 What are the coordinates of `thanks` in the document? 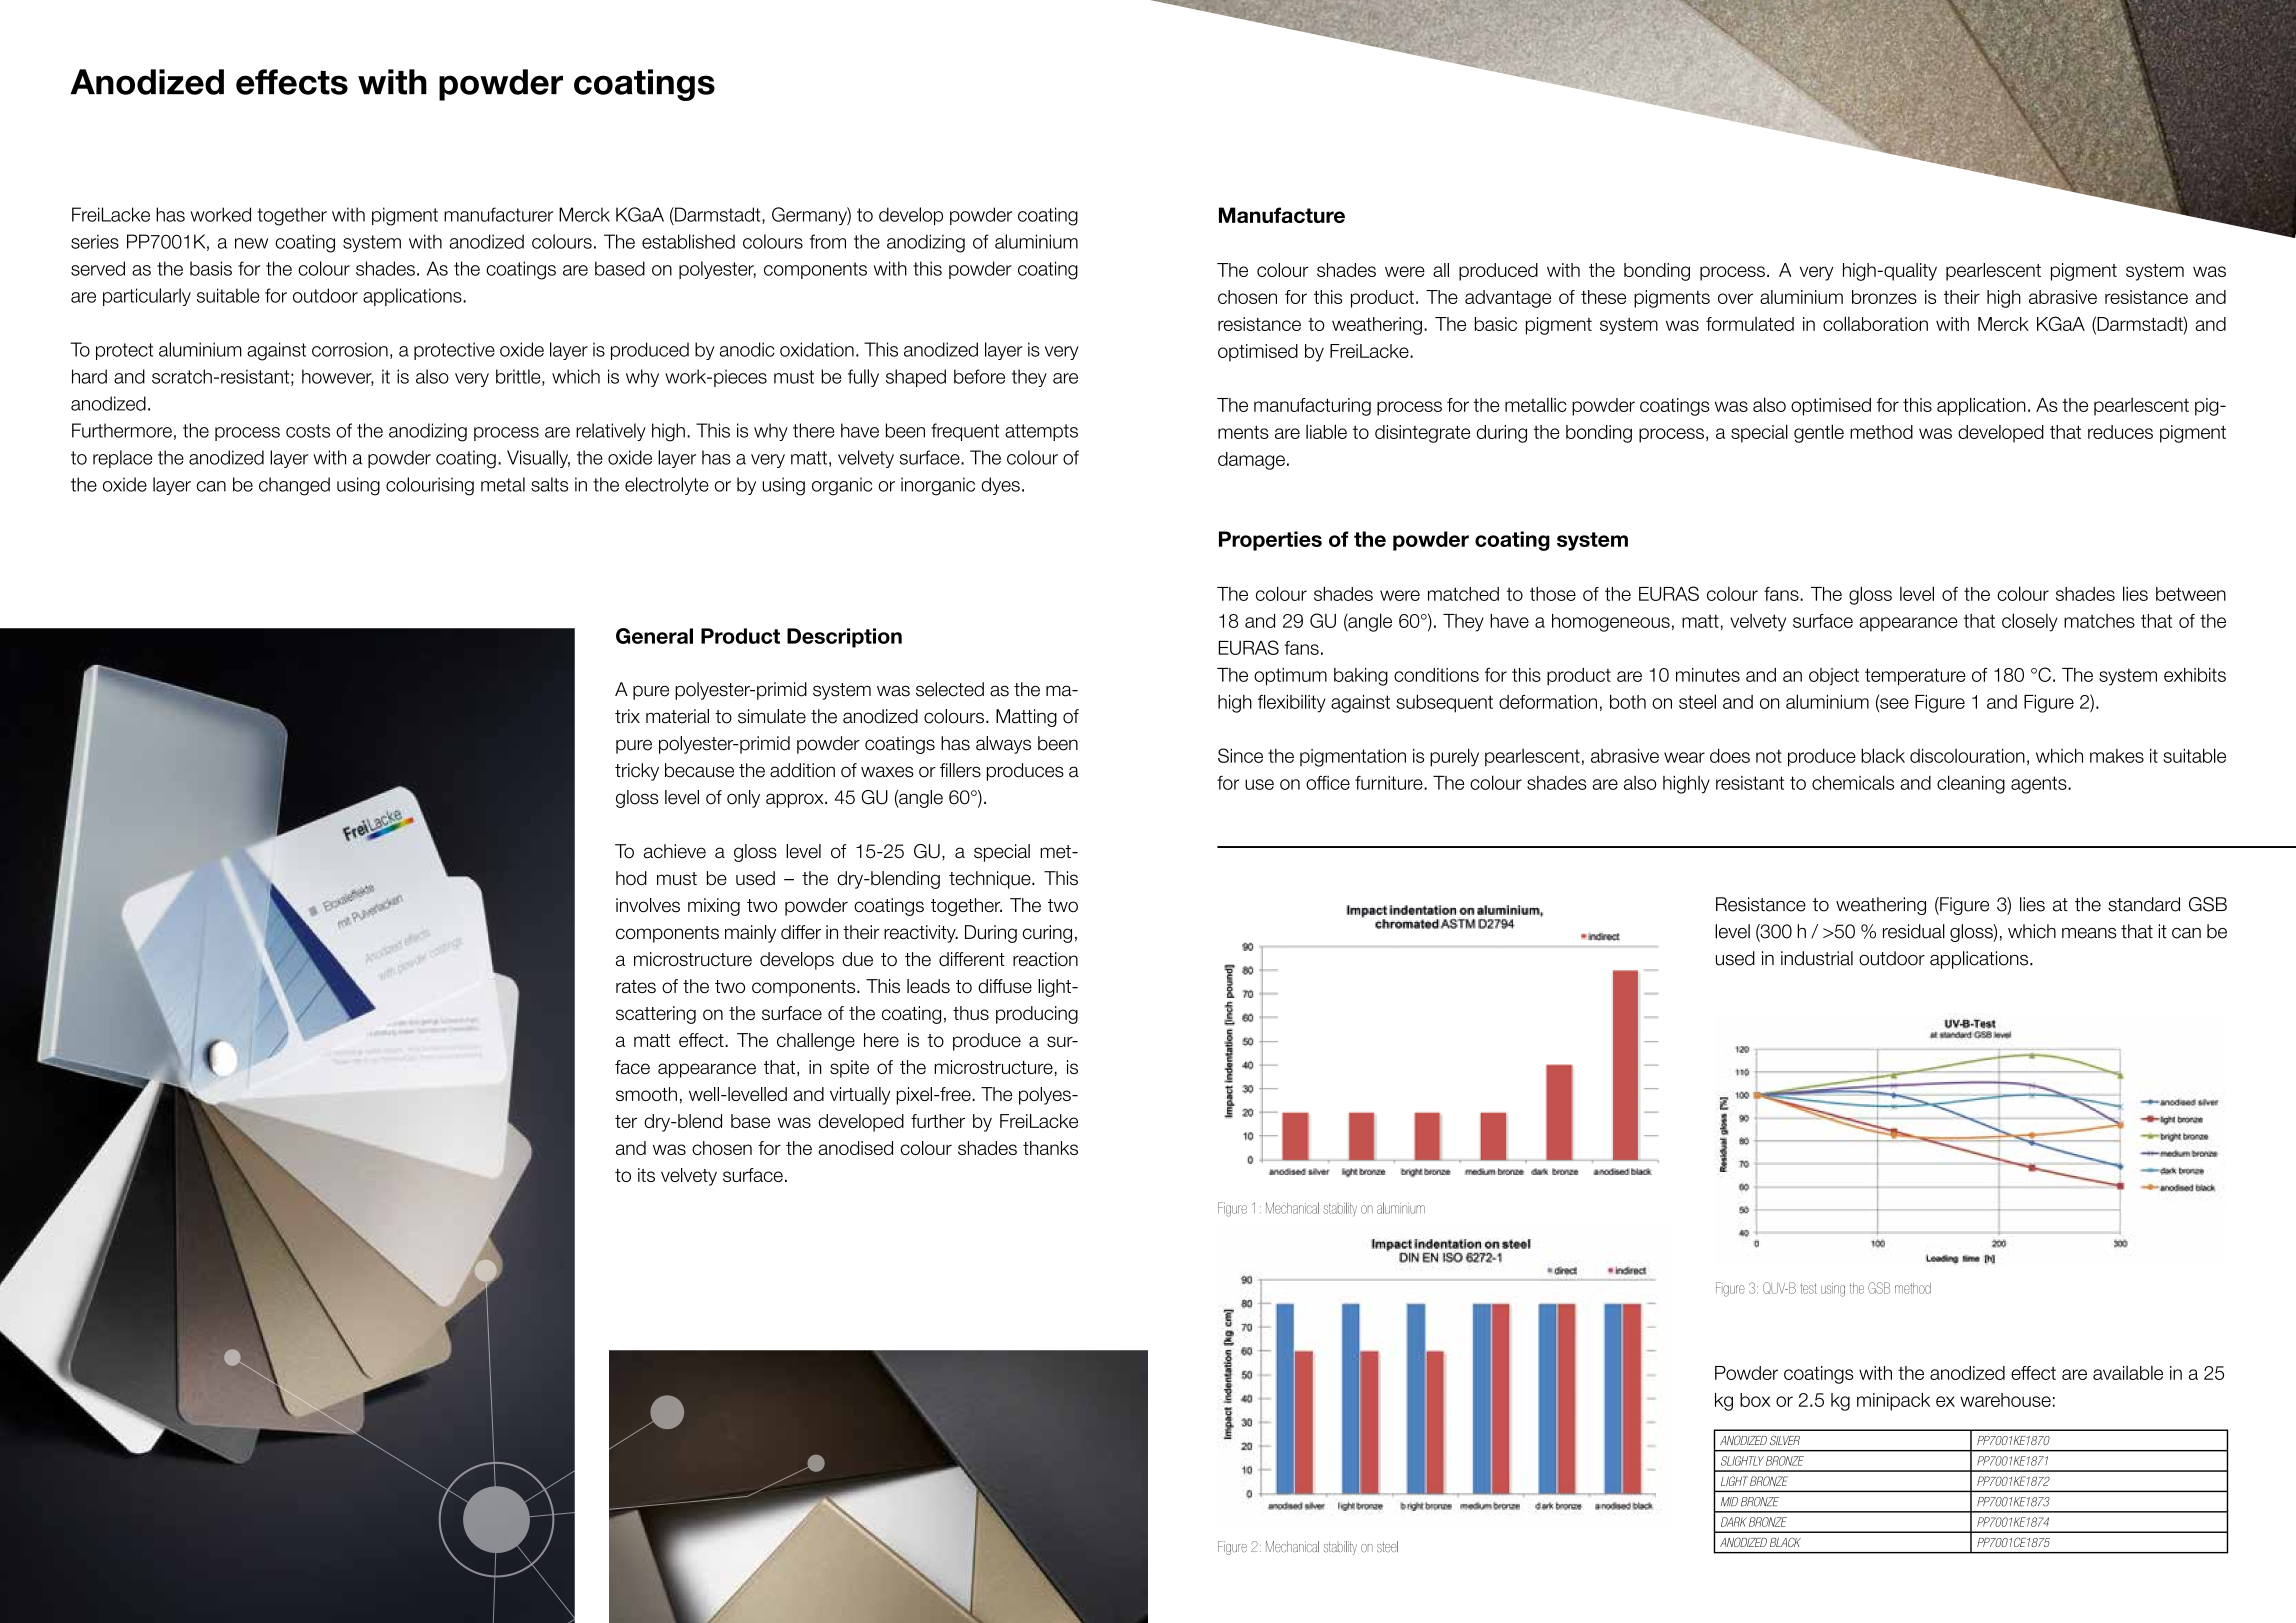 It's located at (1050, 1148).
